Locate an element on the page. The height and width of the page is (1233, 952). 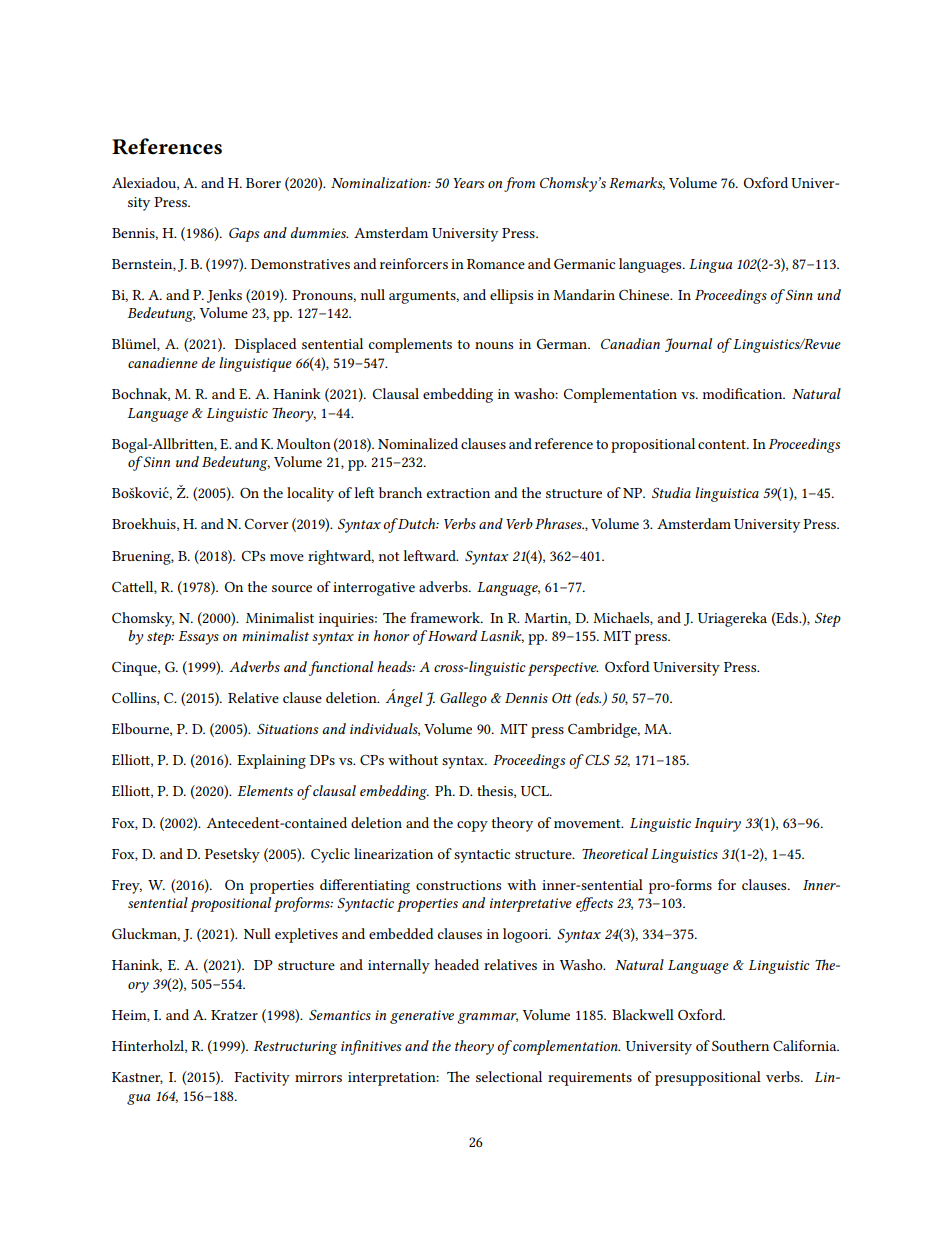
Years is located at coordinates (468, 183).
